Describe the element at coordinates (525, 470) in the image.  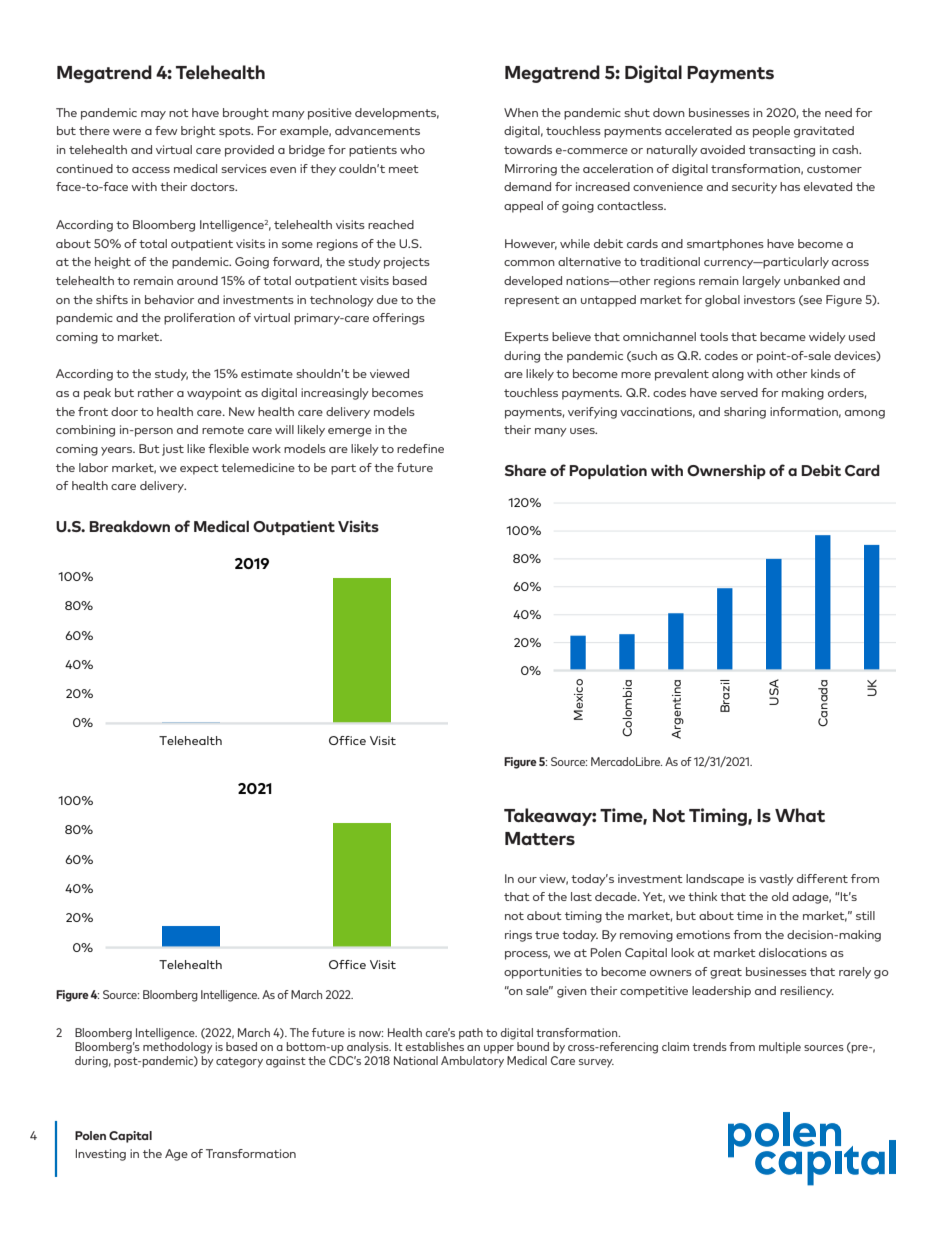
I see `Share` at that location.
